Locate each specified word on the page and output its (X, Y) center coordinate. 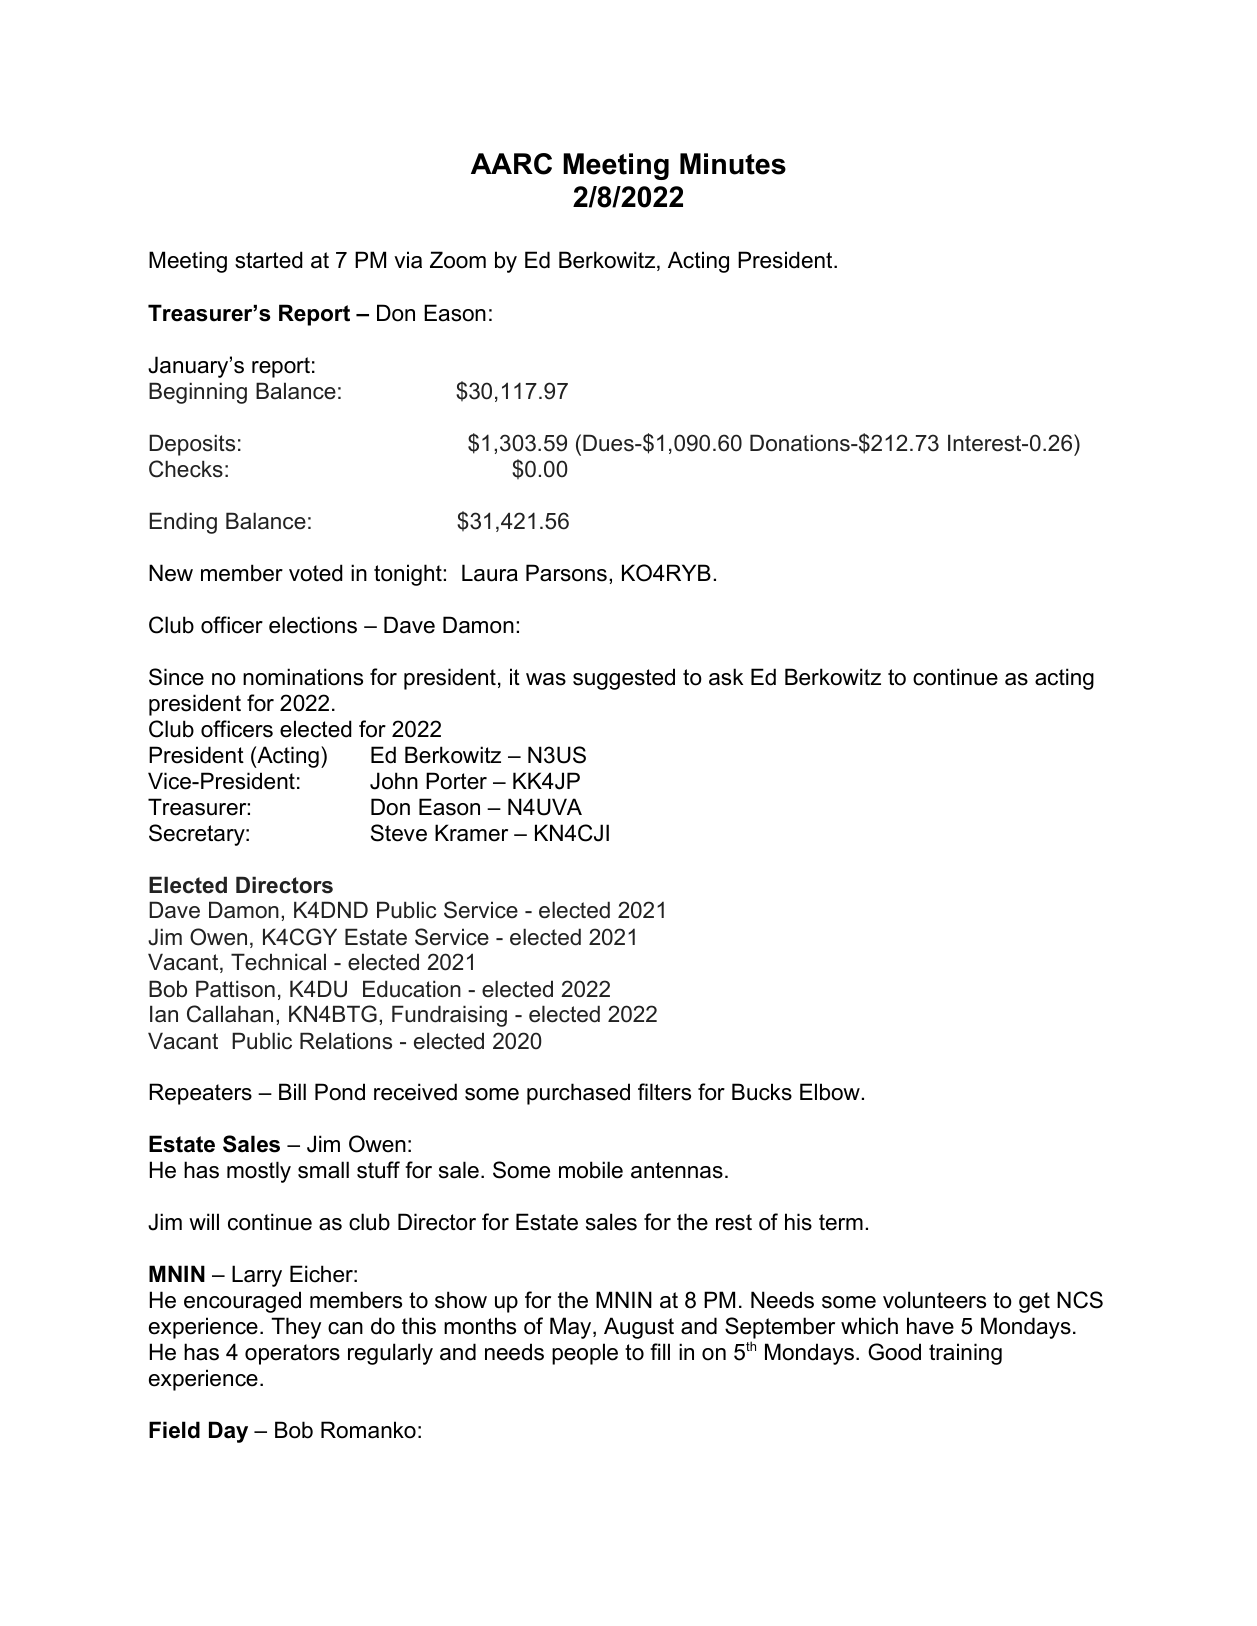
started (269, 260)
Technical (278, 962)
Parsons (566, 573)
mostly (259, 1172)
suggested (624, 679)
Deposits (192, 445)
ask (726, 677)
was (546, 679)
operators (292, 1354)
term (841, 1222)
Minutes (733, 164)
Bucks (762, 1092)
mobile (591, 1170)
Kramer (471, 833)
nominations (303, 677)
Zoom (458, 260)
